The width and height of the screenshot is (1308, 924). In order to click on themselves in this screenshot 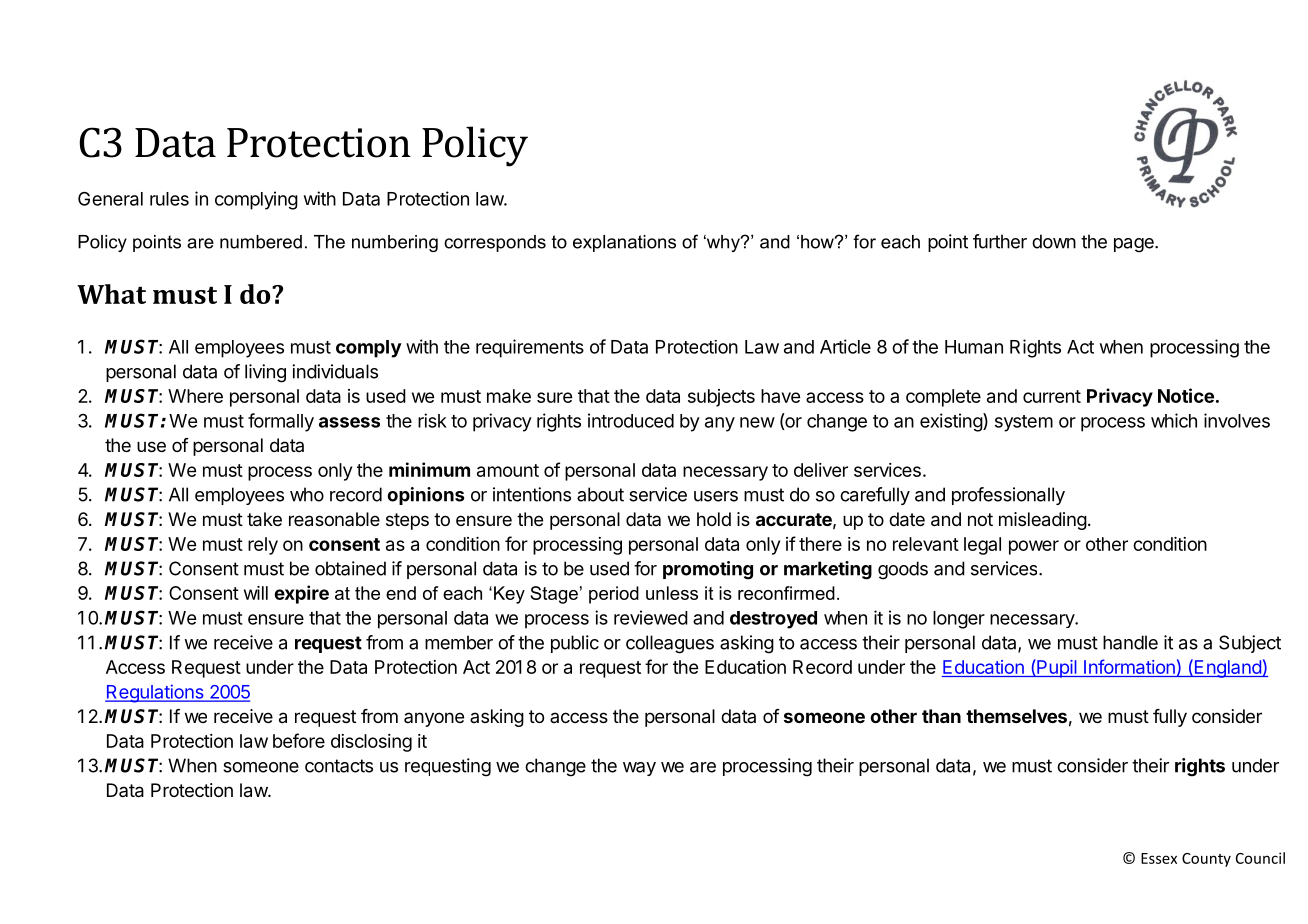, I will do `click(1016, 716)`.
